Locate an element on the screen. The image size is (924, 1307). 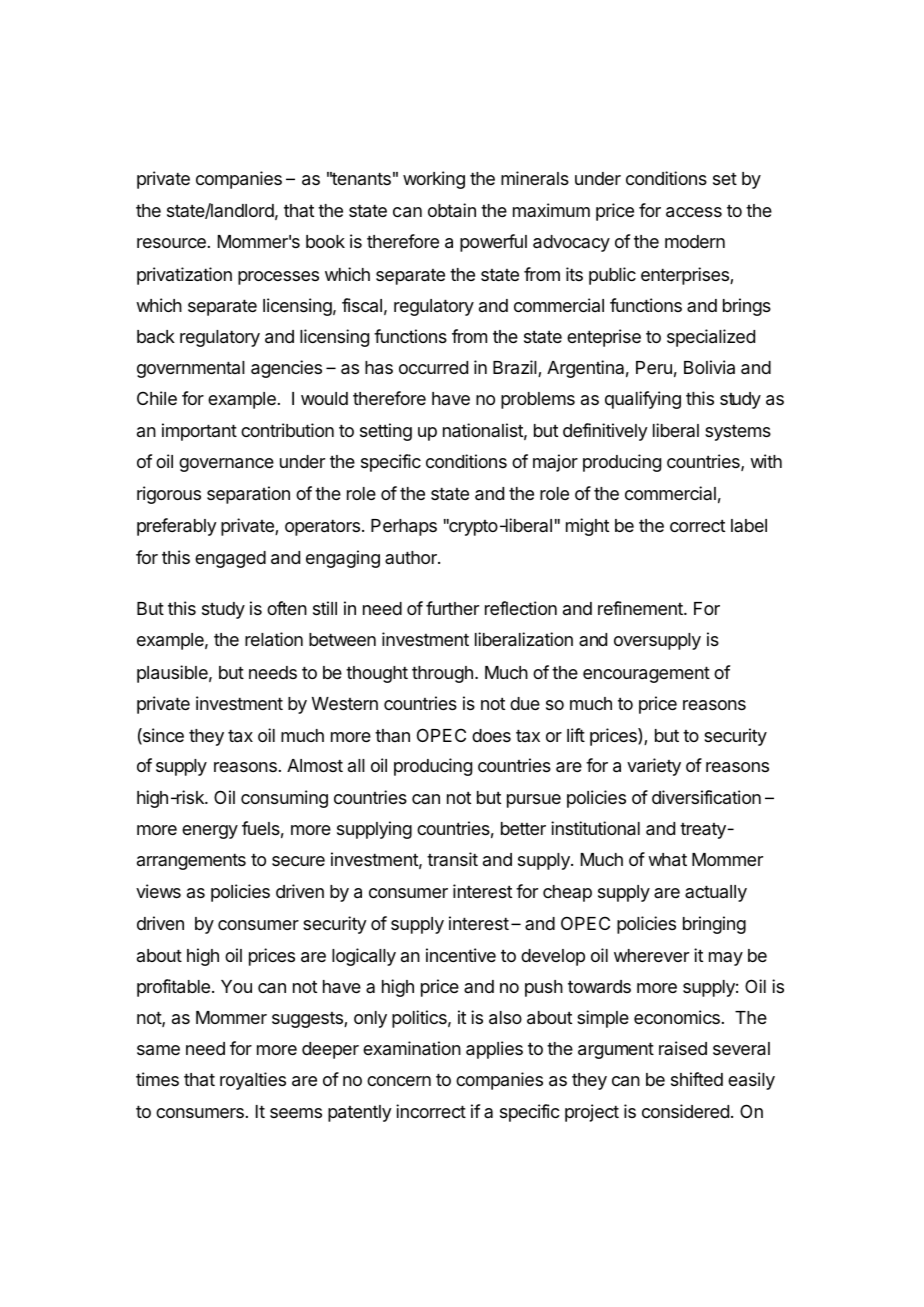
resource is located at coordinates (171, 243).
